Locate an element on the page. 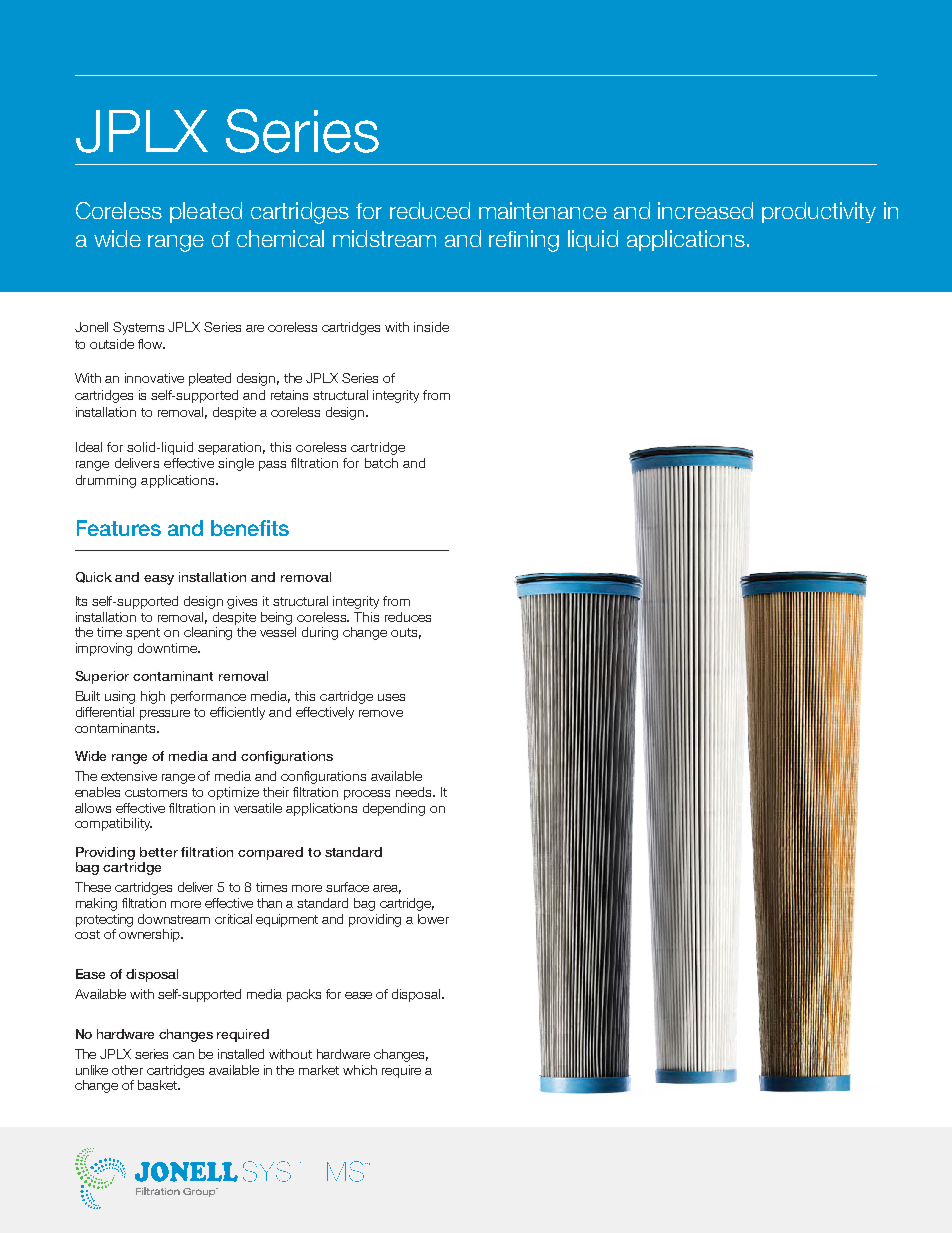  single is located at coordinates (236, 464).
